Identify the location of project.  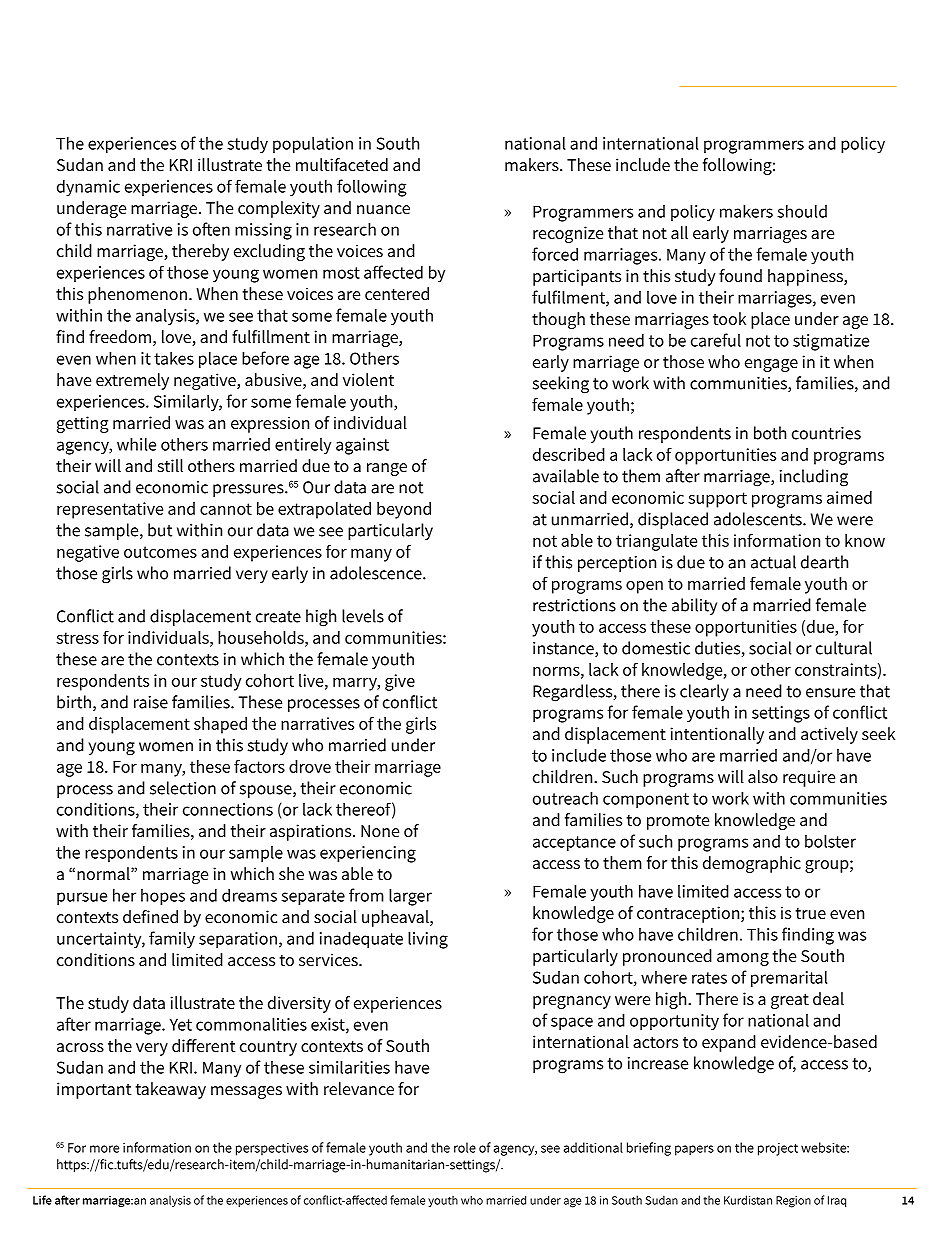
(778, 1149).
